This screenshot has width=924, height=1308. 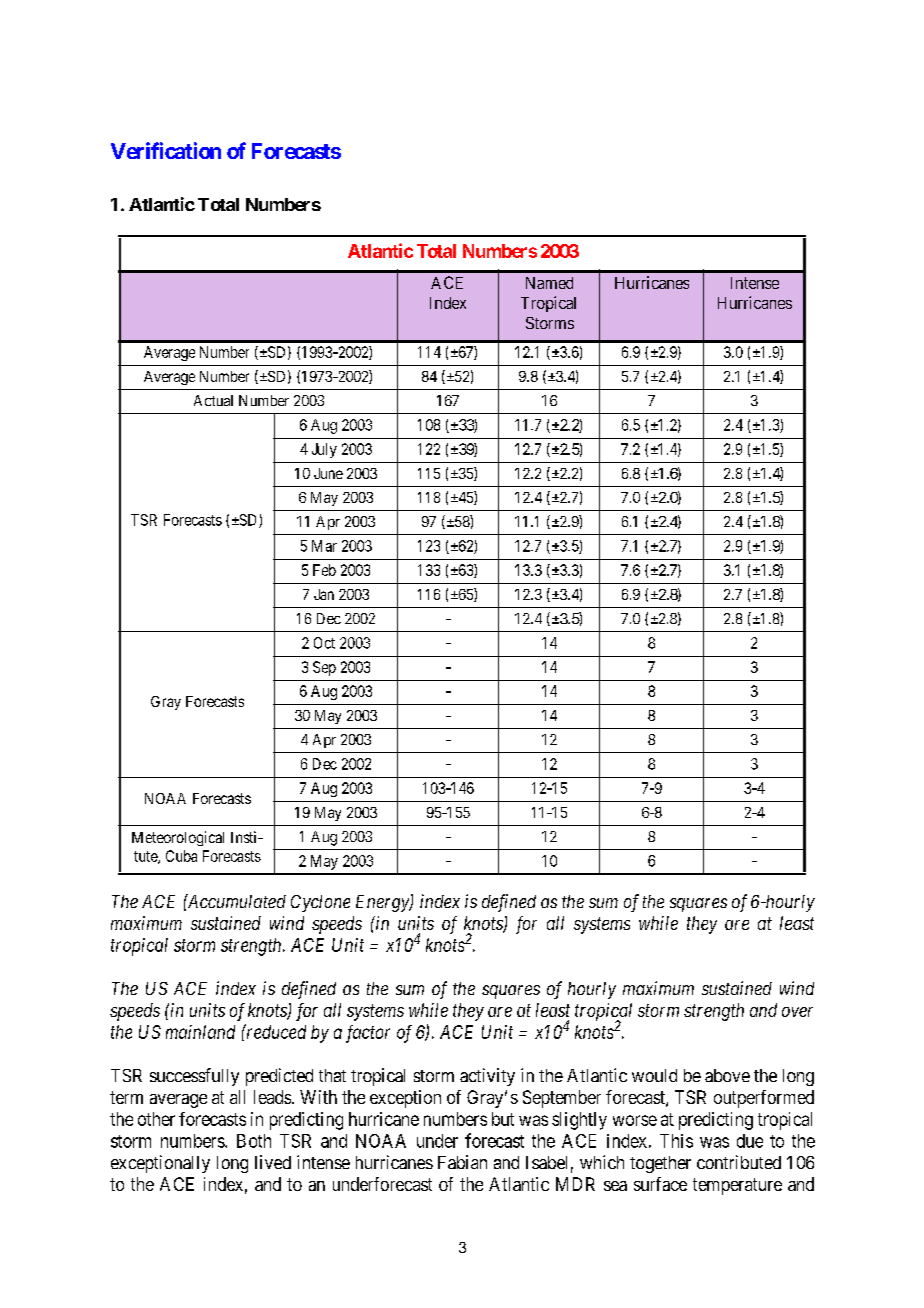 What do you see at coordinates (324, 546) in the screenshot?
I see `Mar` at bounding box center [324, 546].
